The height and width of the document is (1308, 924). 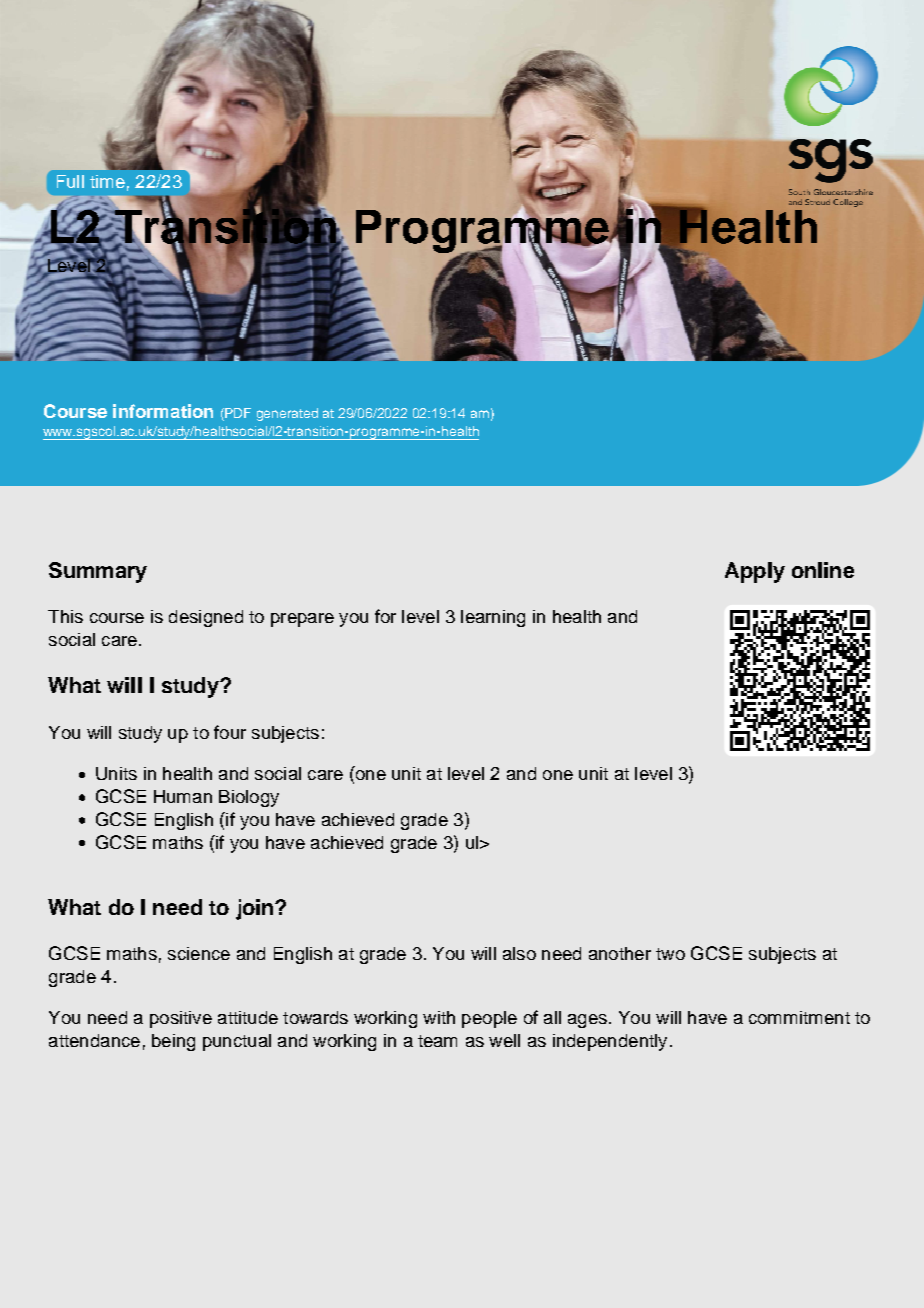 I want to click on time, so click(x=107, y=181).
